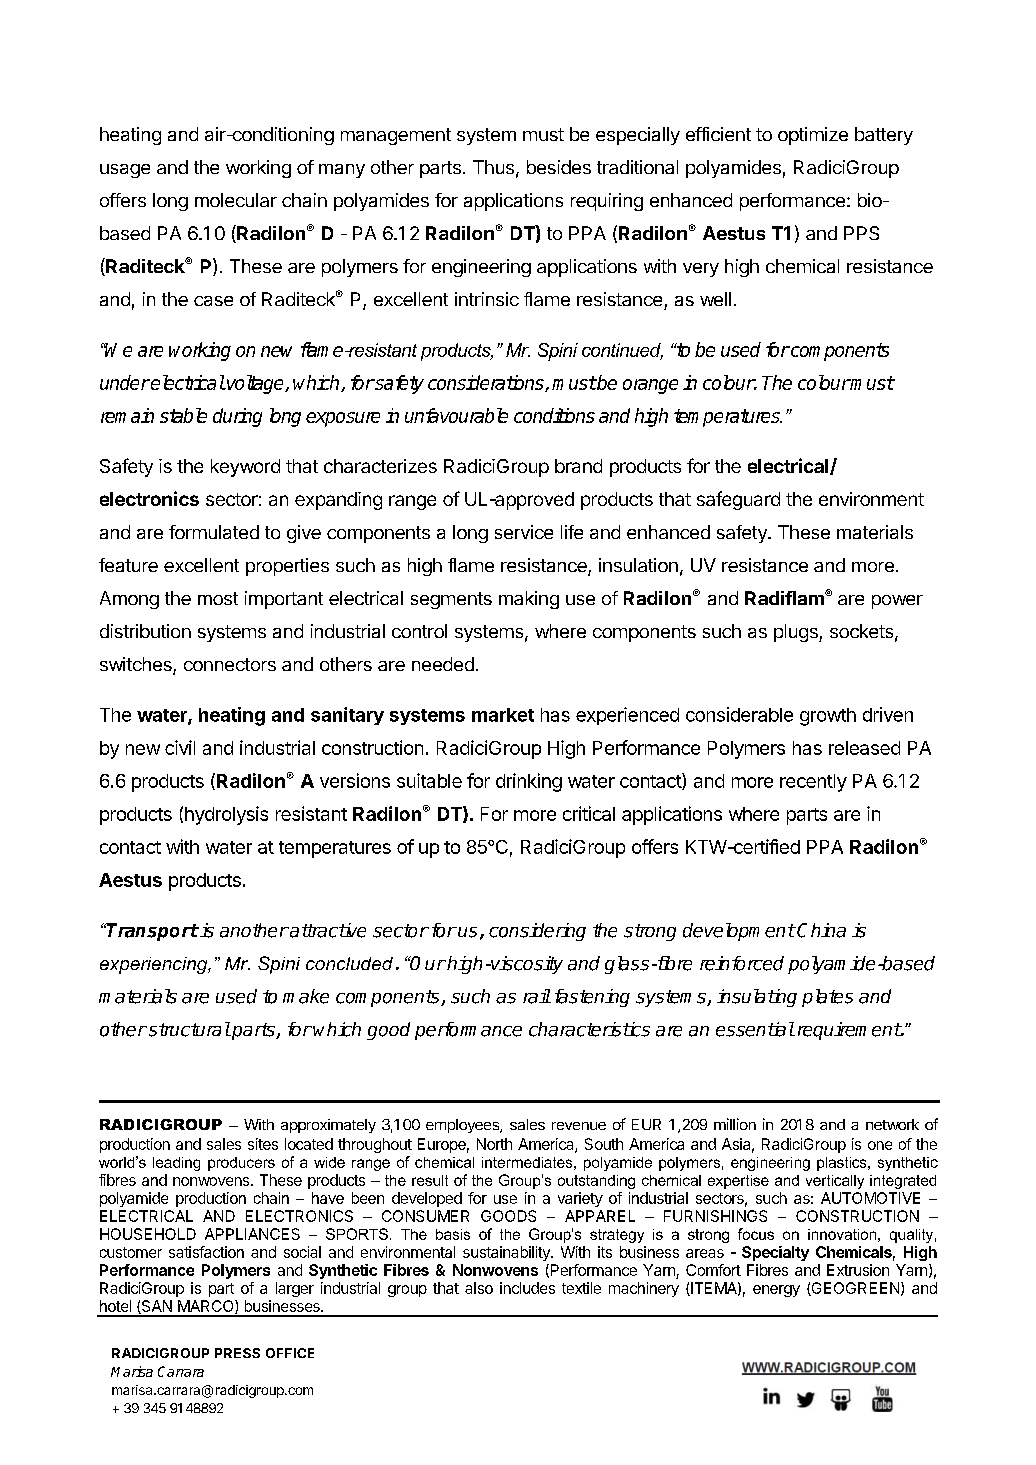  I want to click on molecular, so click(236, 200).
